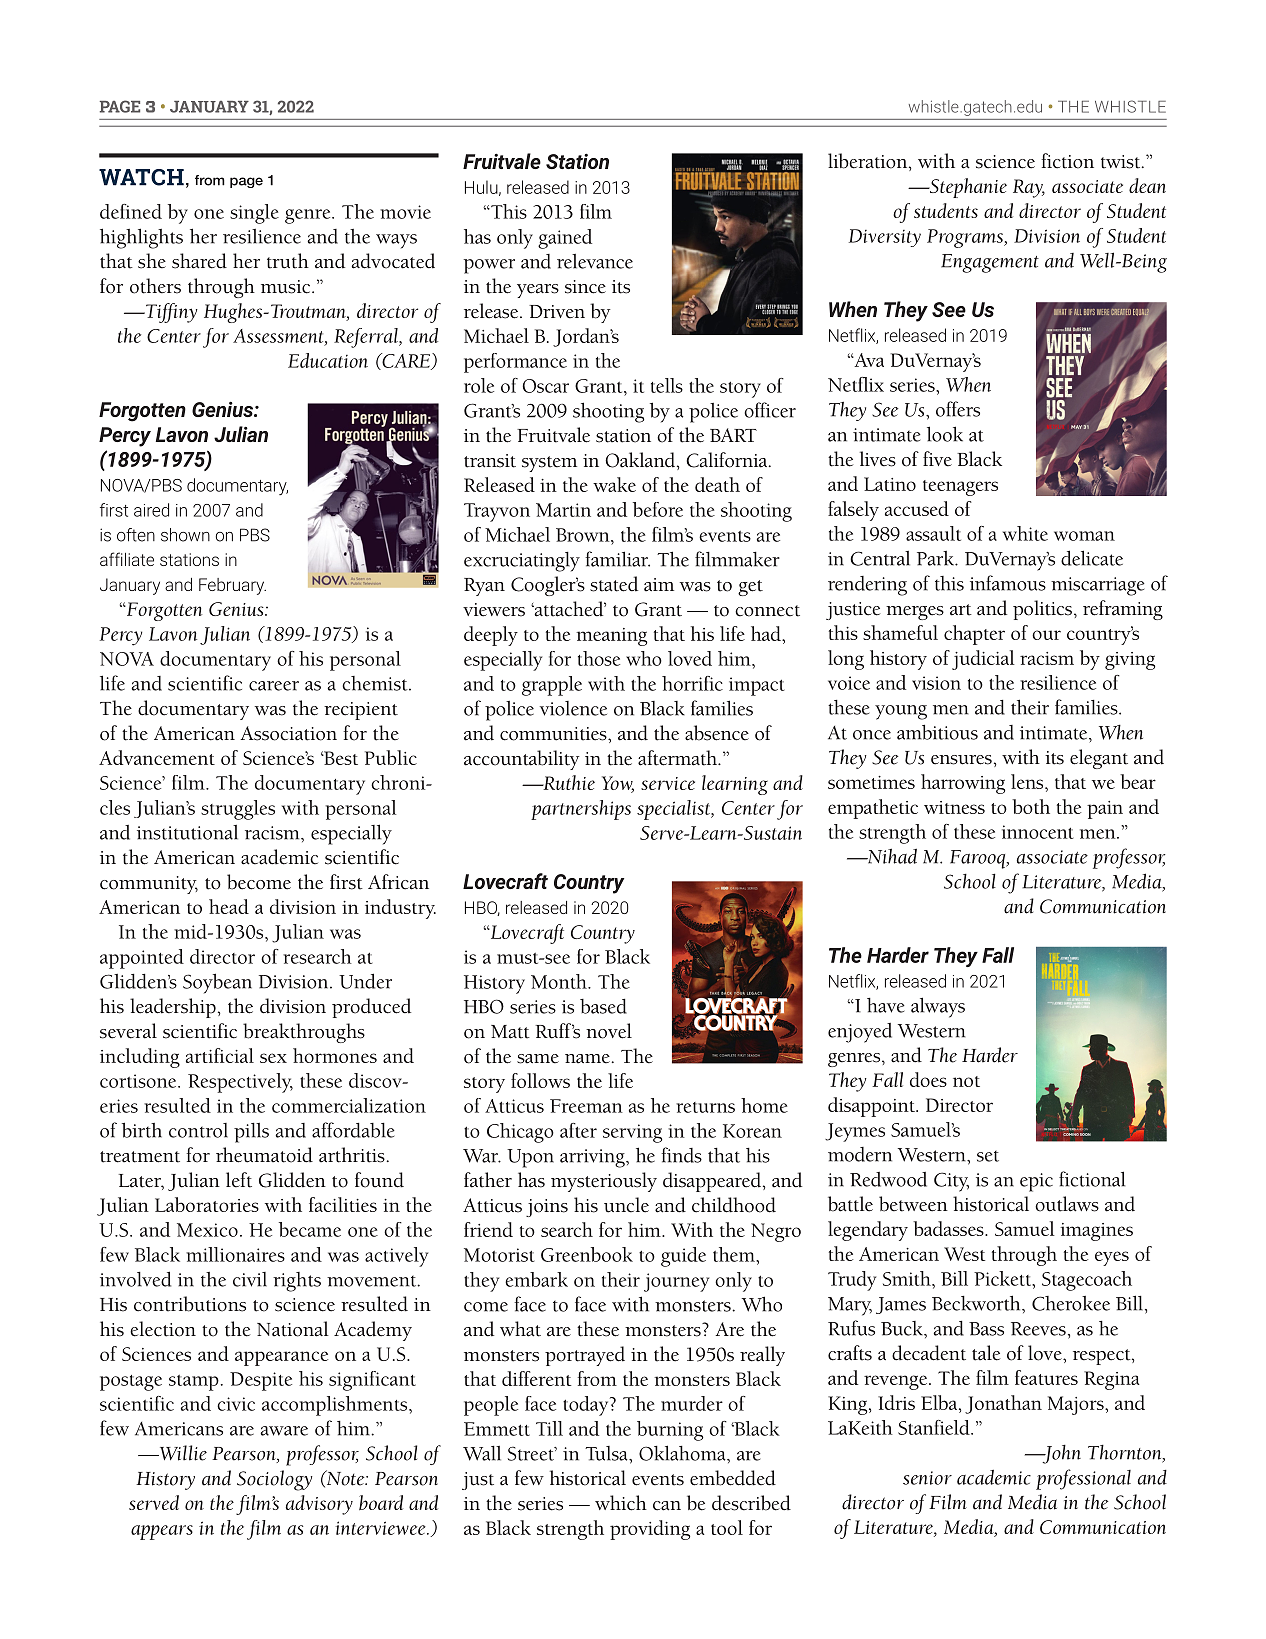 This screenshot has width=1266, height=1639. What do you see at coordinates (565, 239) in the screenshot?
I see `gained` at bounding box center [565, 239].
